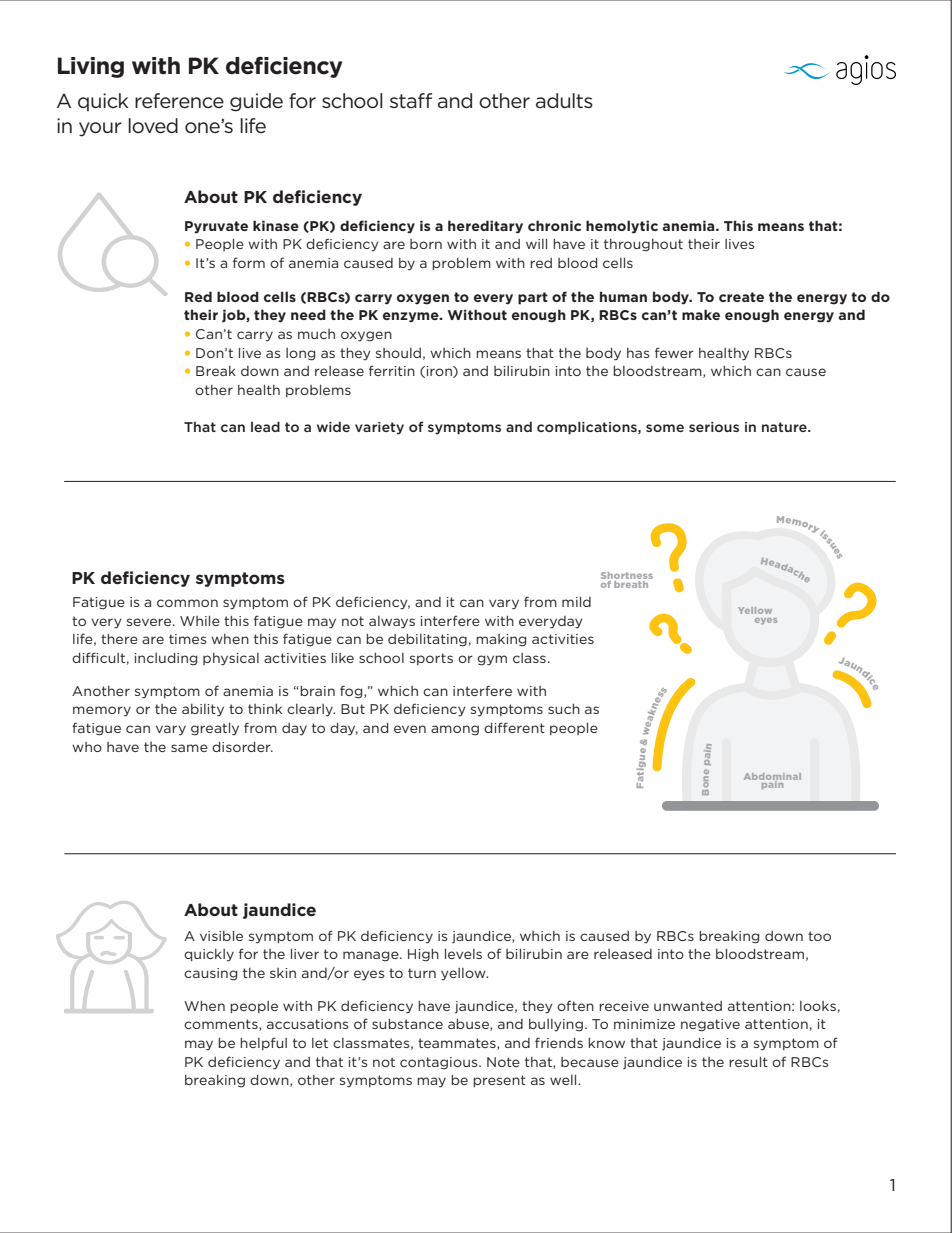 The height and width of the page is (1233, 952). What do you see at coordinates (165, 659) in the page?
I see `including` at bounding box center [165, 659].
